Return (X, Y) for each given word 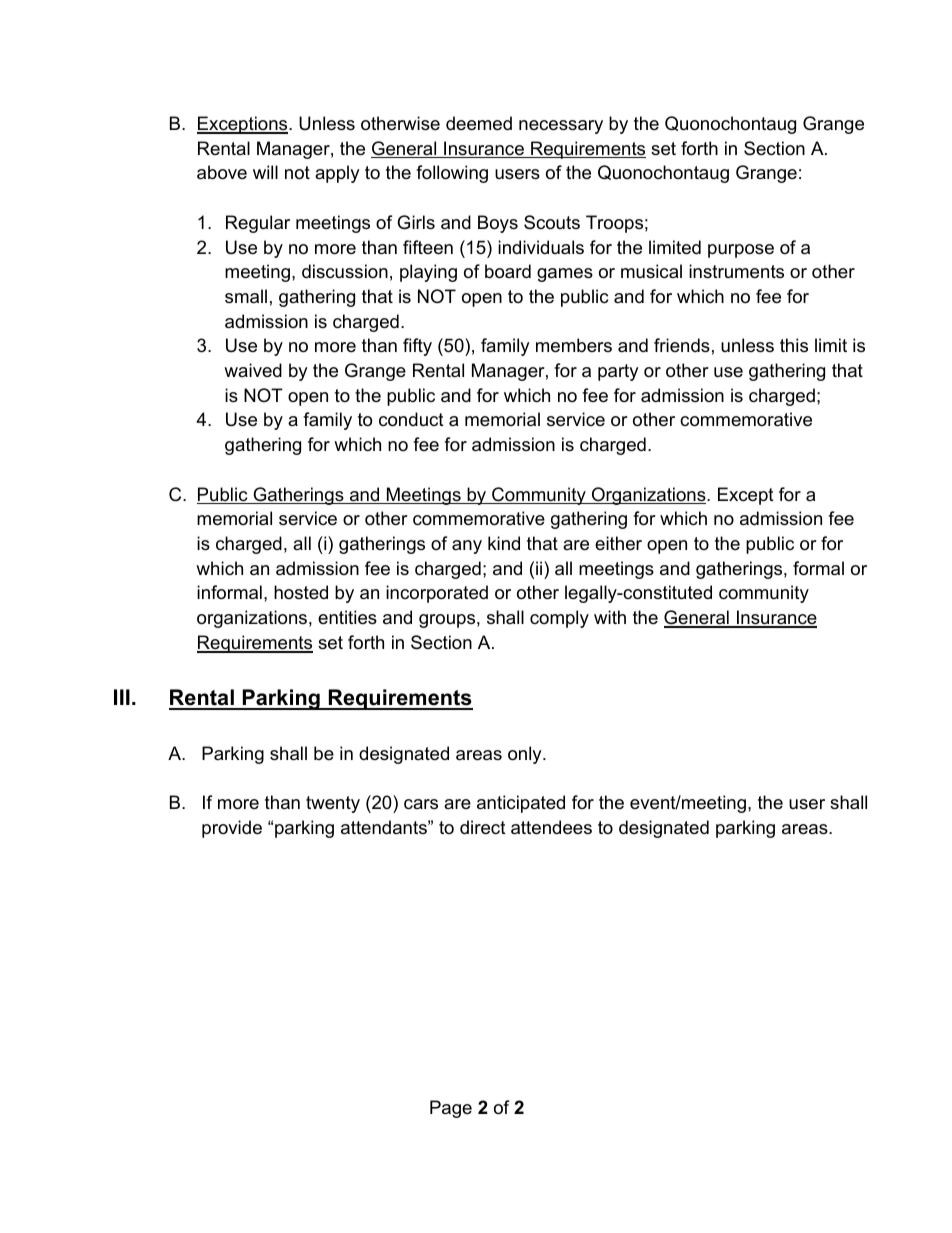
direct (483, 827)
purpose (741, 251)
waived (253, 370)
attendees (551, 827)
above (222, 172)
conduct (411, 419)
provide (232, 829)
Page (451, 1109)
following (452, 174)
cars (421, 804)
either (618, 543)
